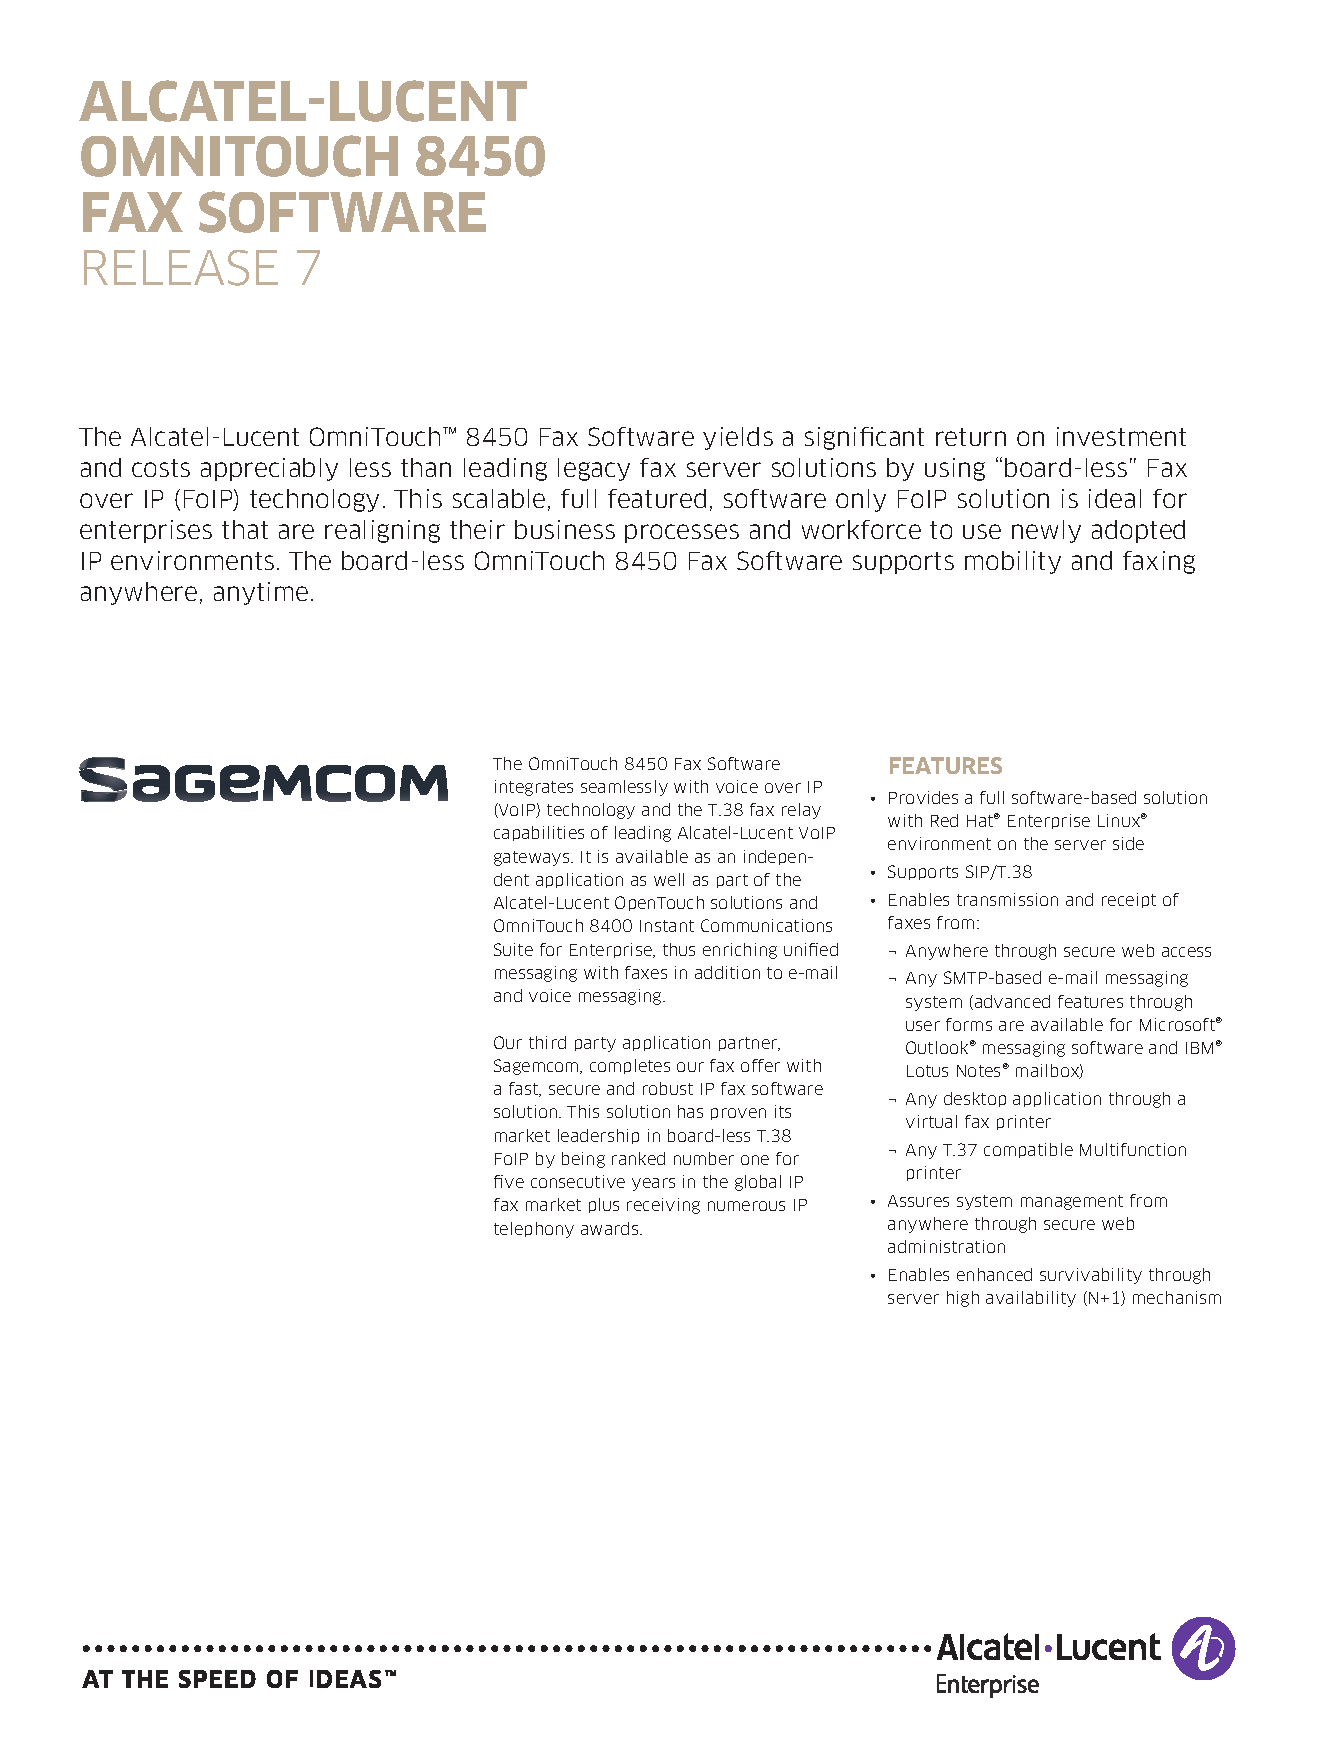 The width and height of the document is (1318, 1757). Describe the element at coordinates (738, 438) in the document. I see `yields` at that location.
